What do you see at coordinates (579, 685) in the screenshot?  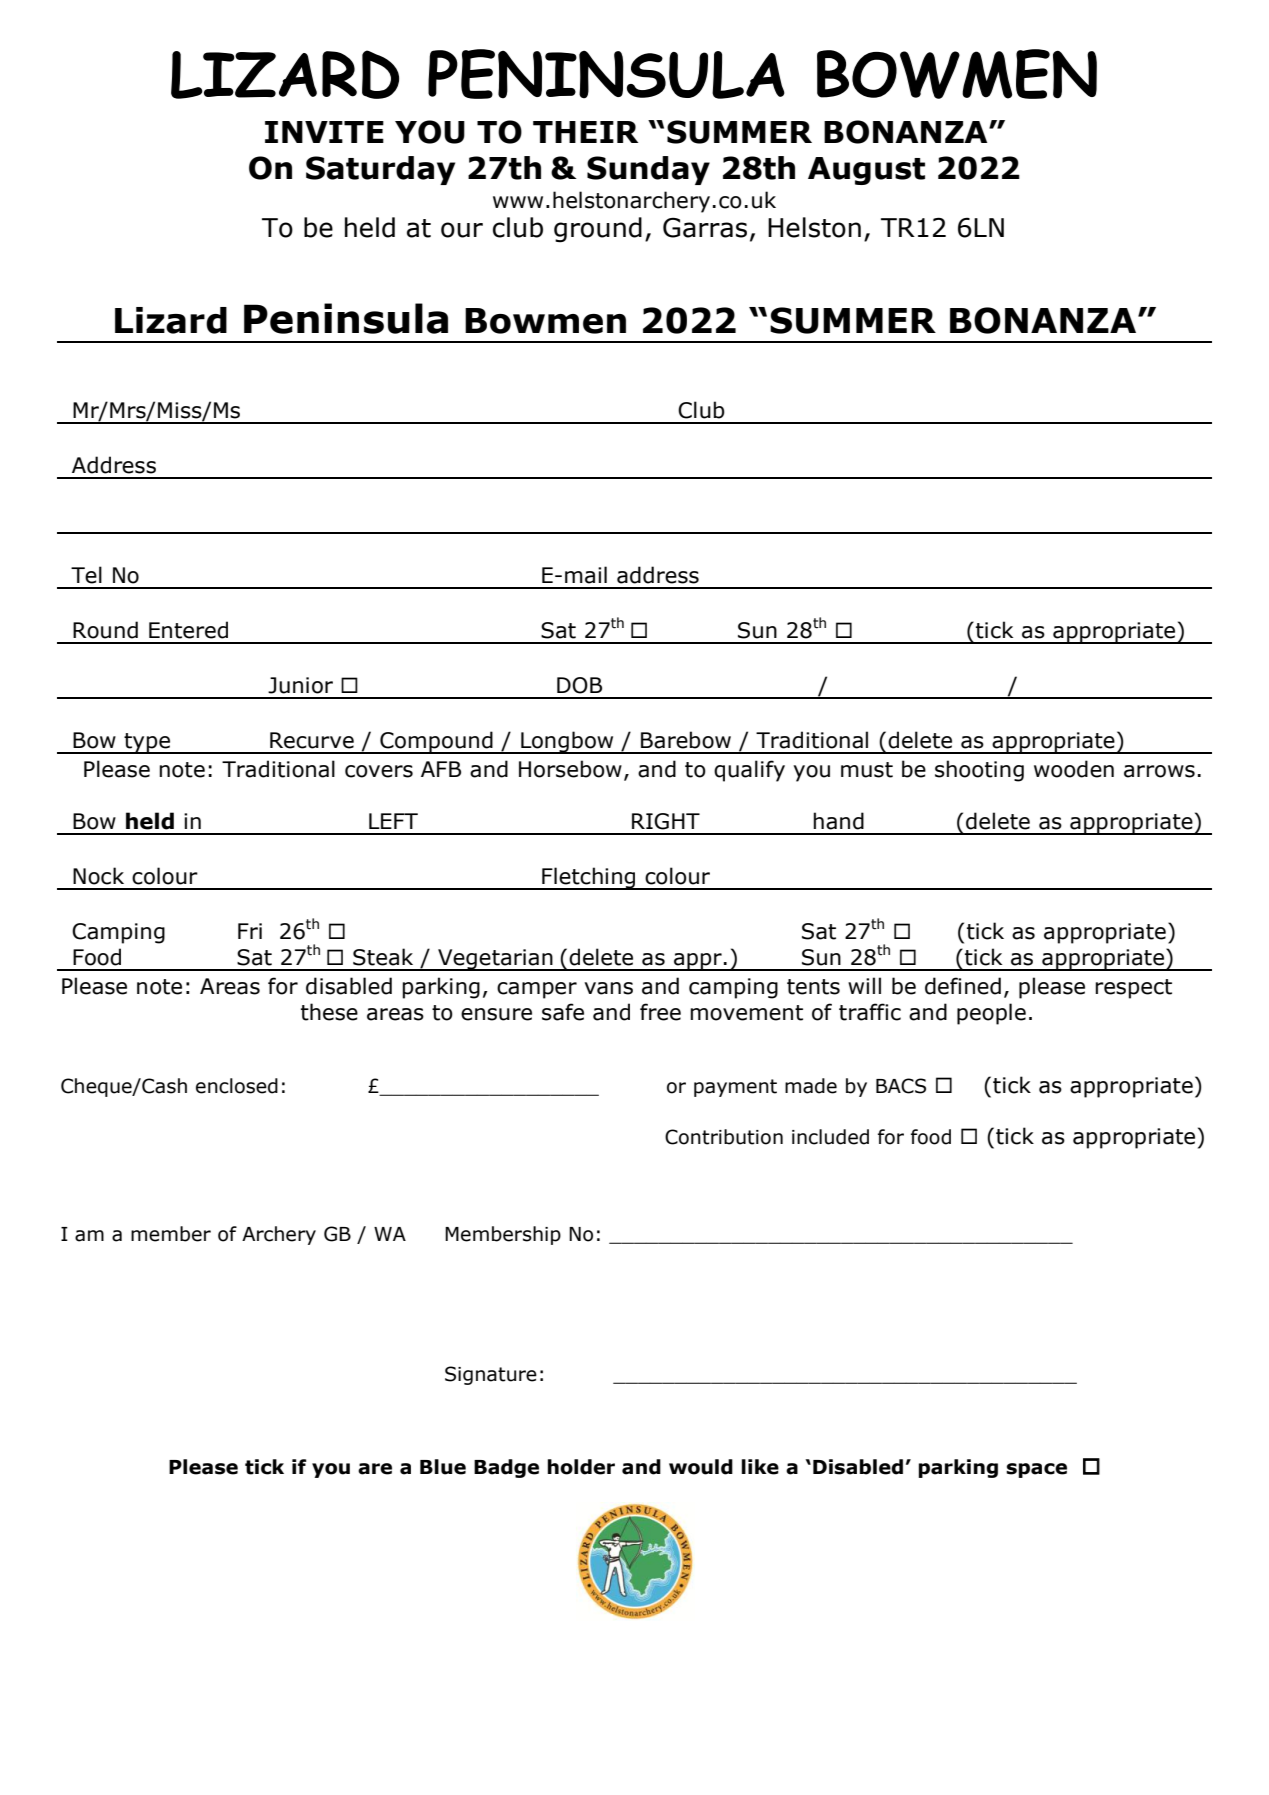 I see `DOB` at bounding box center [579, 685].
